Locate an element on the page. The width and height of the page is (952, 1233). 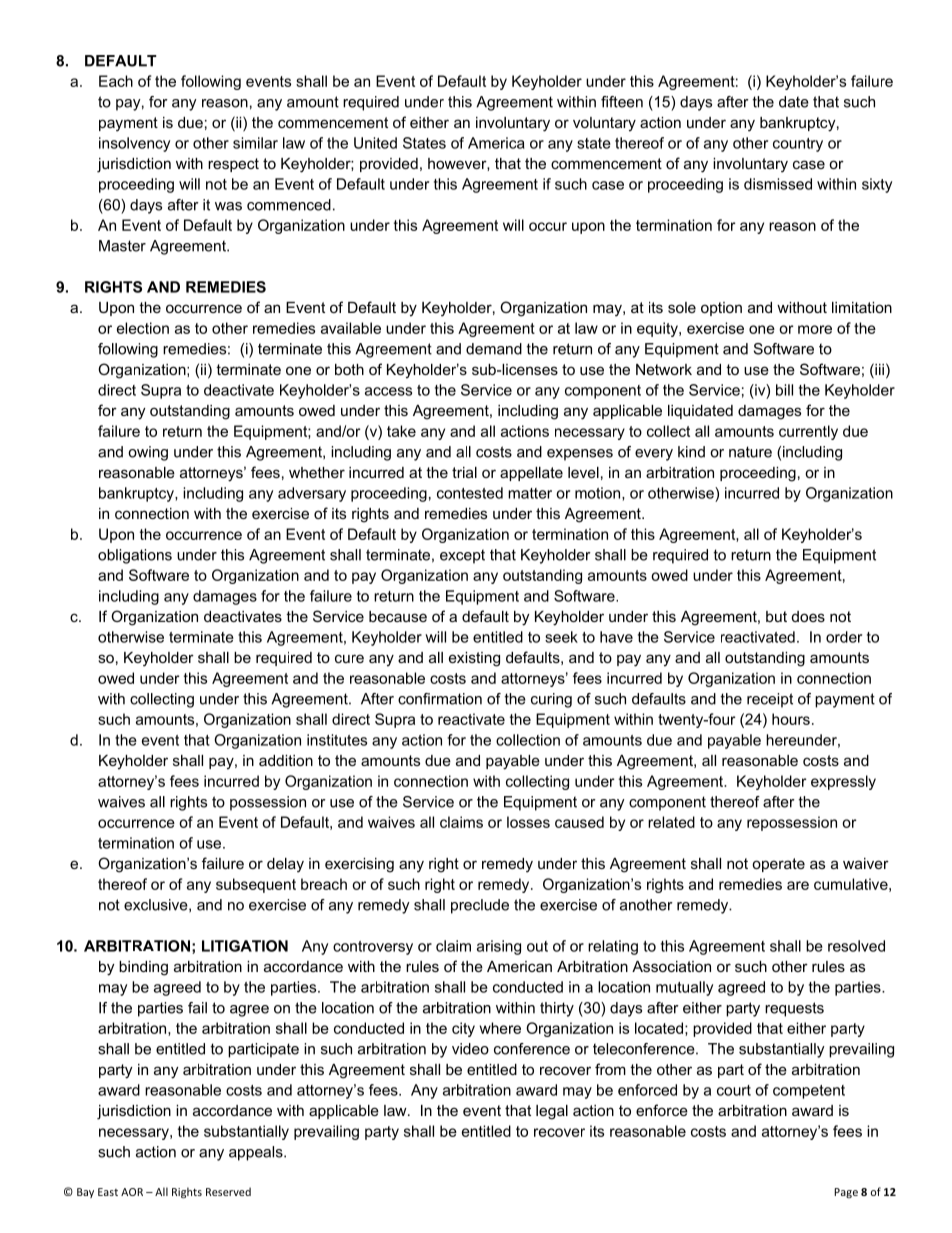
subsequent is located at coordinates (256, 885).
